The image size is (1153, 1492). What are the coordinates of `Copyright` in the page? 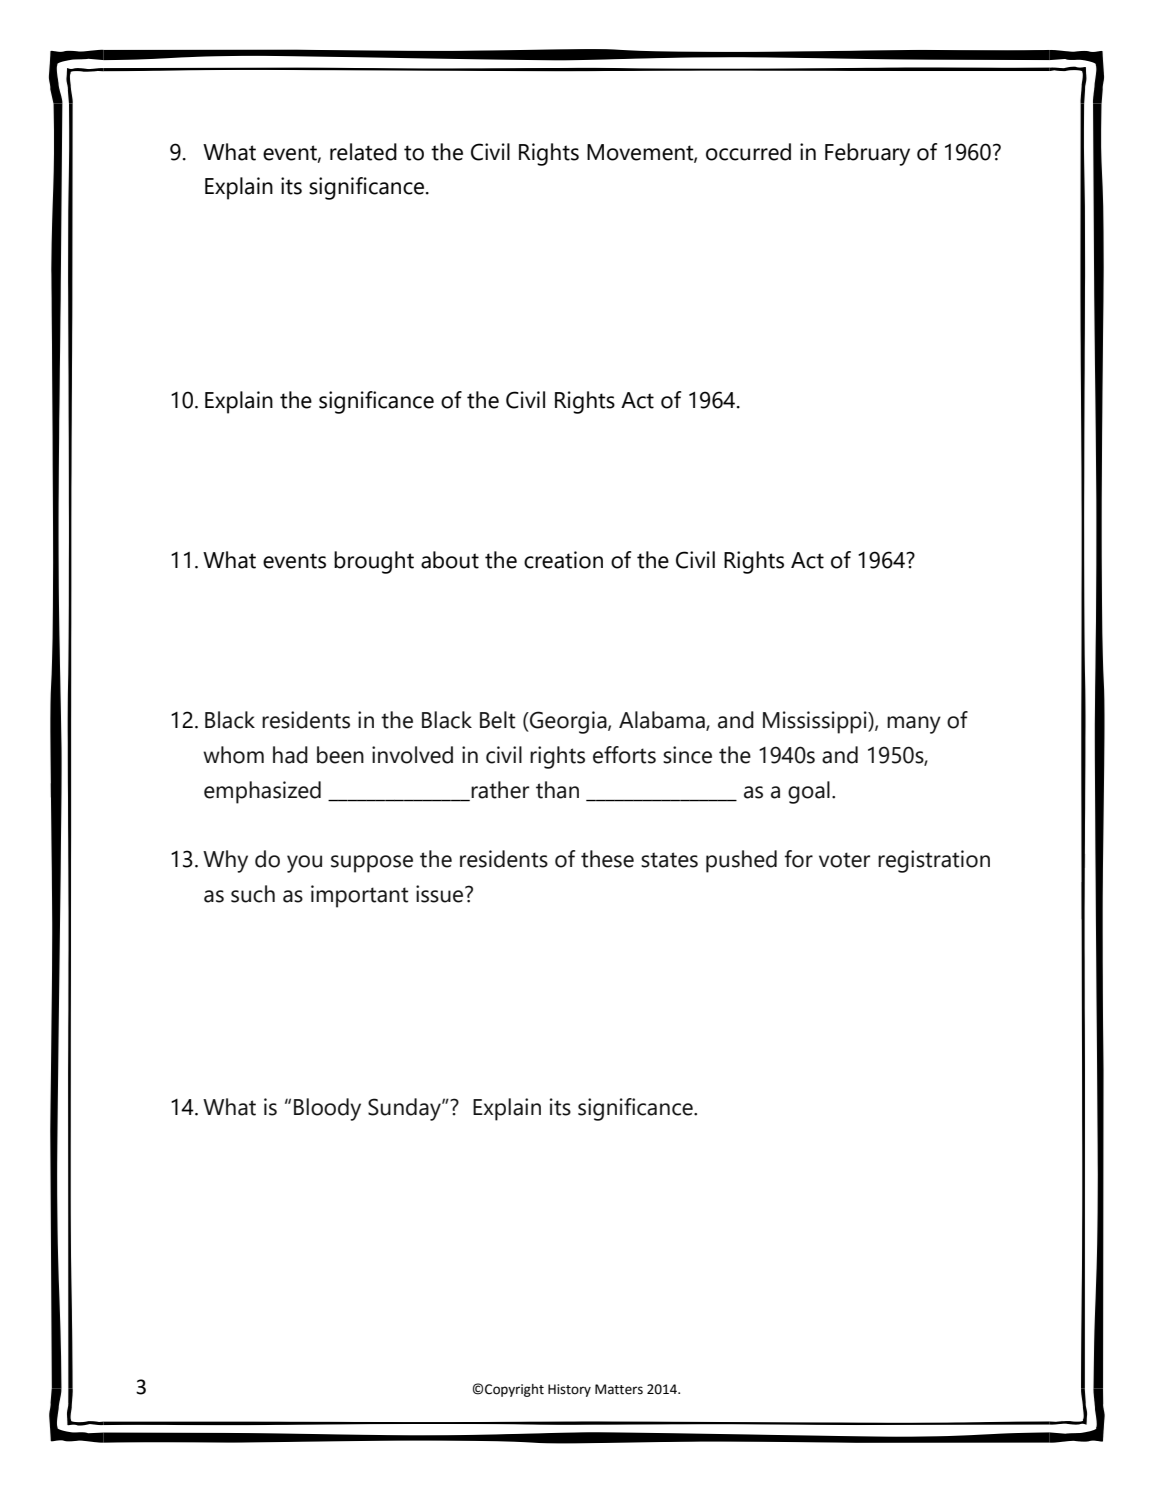 It's located at (514, 1390).
